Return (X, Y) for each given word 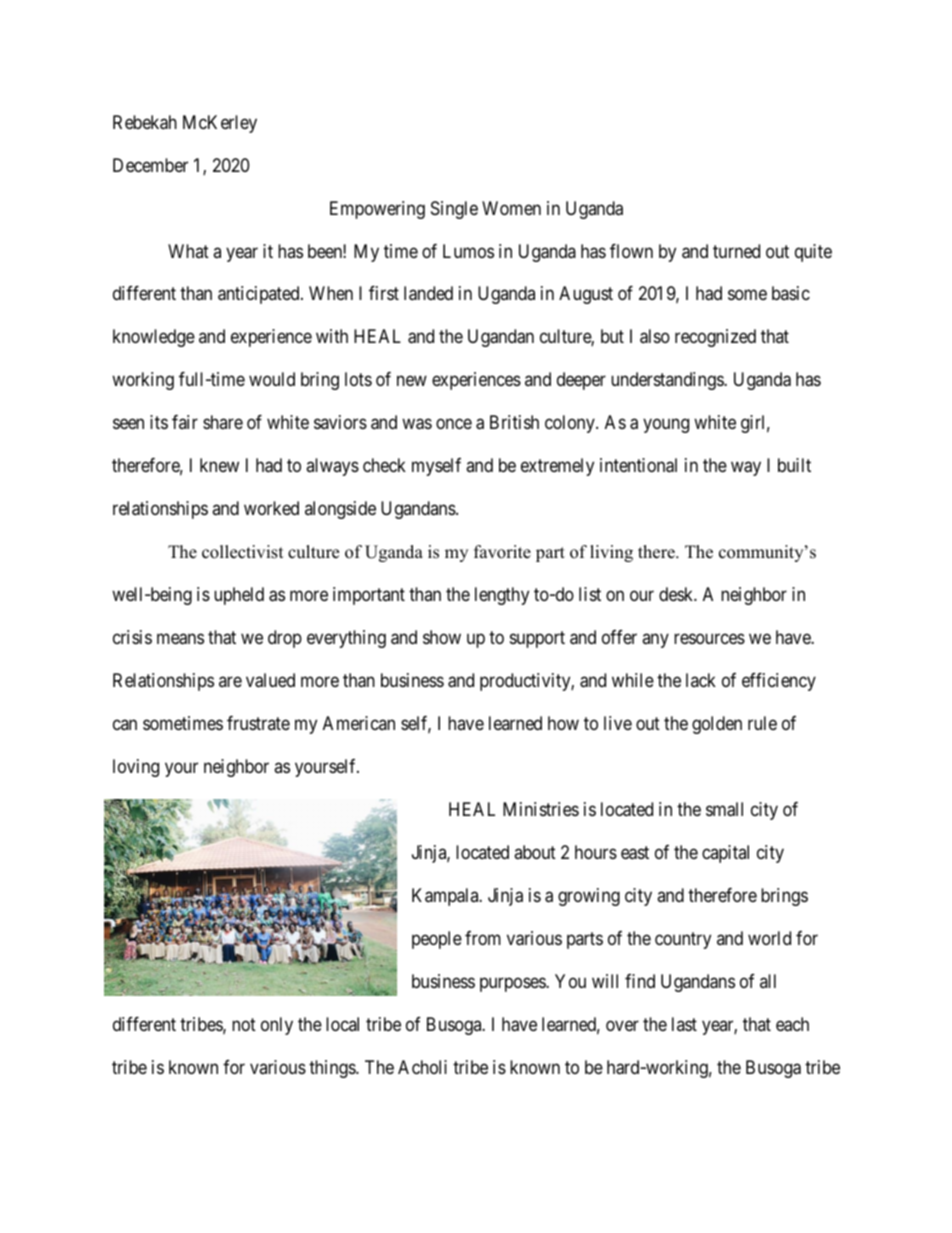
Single (454, 210)
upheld (239, 596)
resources (709, 639)
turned (736, 251)
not (244, 1024)
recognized (715, 338)
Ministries (541, 809)
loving (136, 768)
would (272, 379)
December (150, 165)
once (454, 424)
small (724, 809)
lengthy (502, 596)
